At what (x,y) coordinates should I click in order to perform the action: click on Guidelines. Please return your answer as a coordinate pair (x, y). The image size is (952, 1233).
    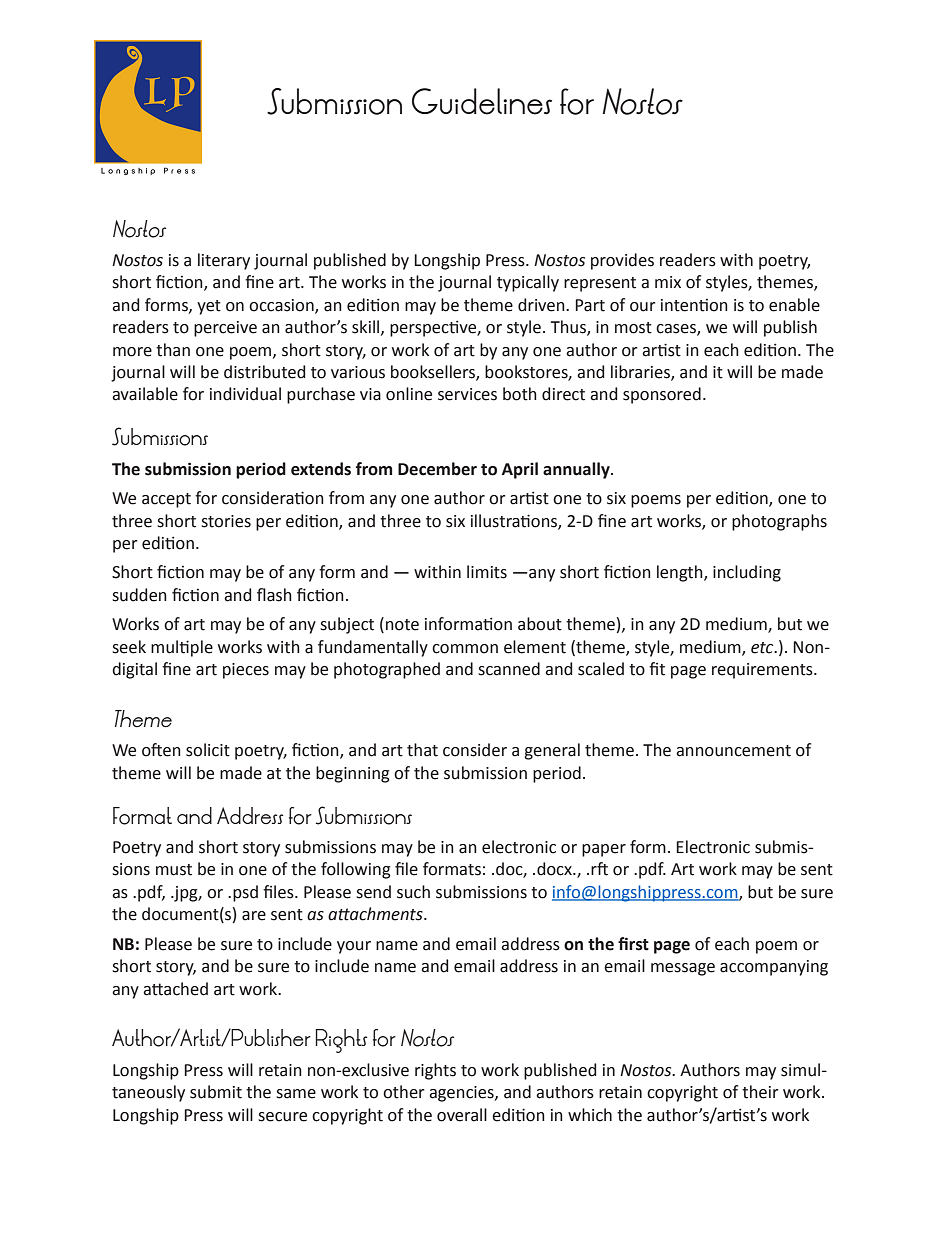
    Looking at the image, I should click on (482, 101).
